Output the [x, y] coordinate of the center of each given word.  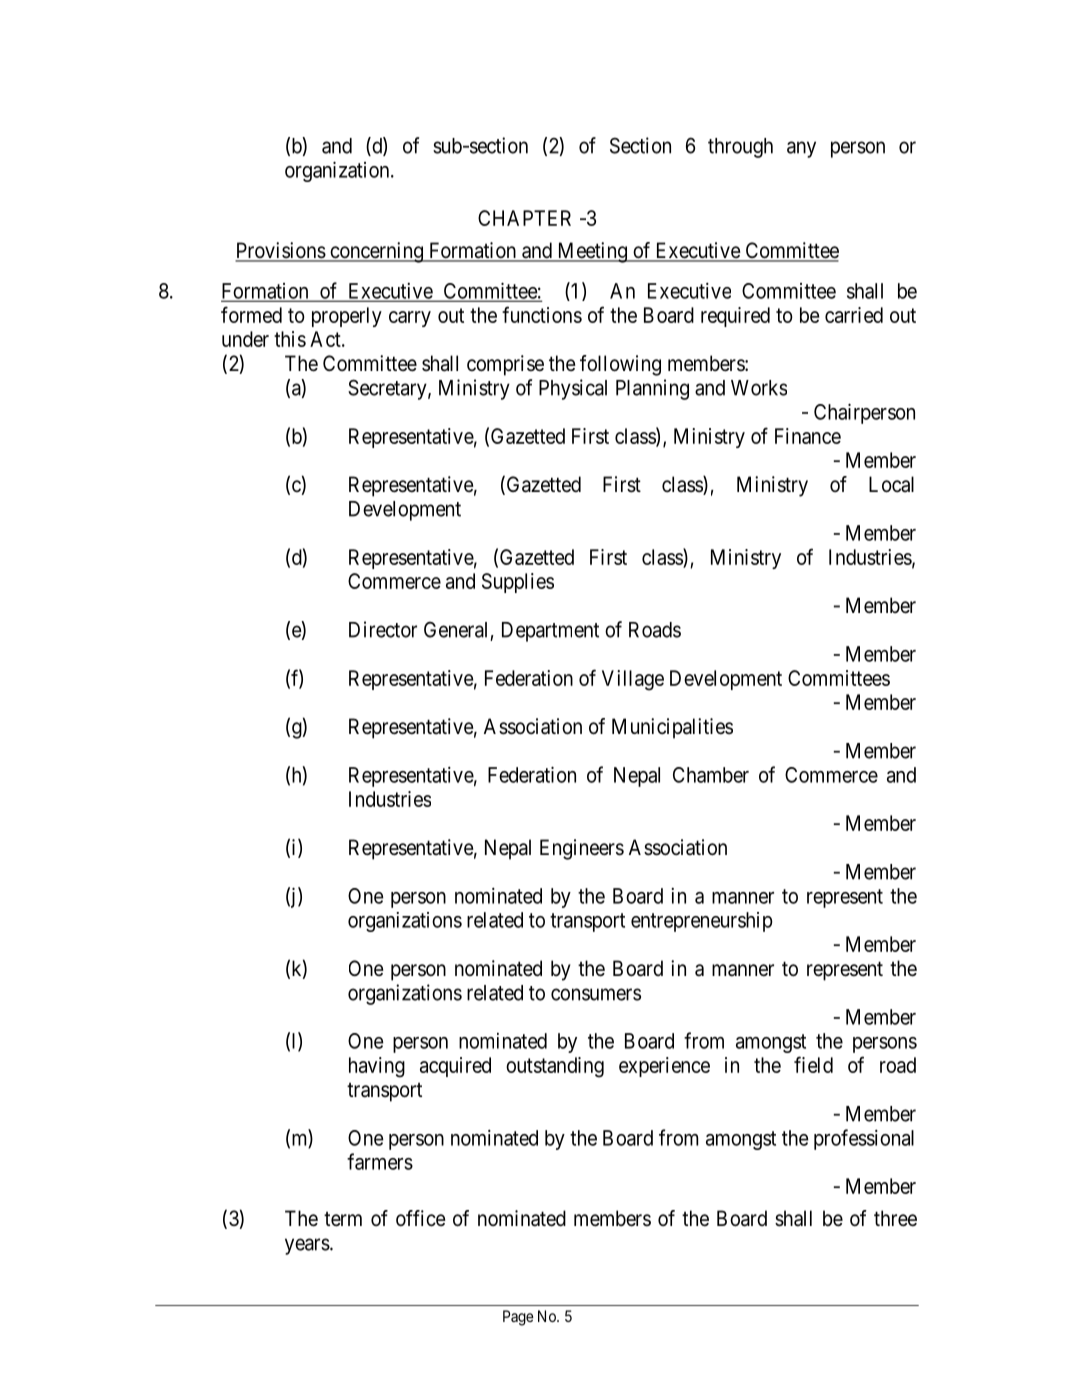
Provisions [280, 251]
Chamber [711, 775]
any [801, 149]
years [307, 1246]
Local [891, 484]
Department [550, 632]
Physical [573, 389]
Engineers [582, 849]
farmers [380, 1161]
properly [347, 317]
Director [383, 629]
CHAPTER [524, 218]
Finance [808, 436]
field [813, 1064]
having [377, 1067]
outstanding [555, 1067]
